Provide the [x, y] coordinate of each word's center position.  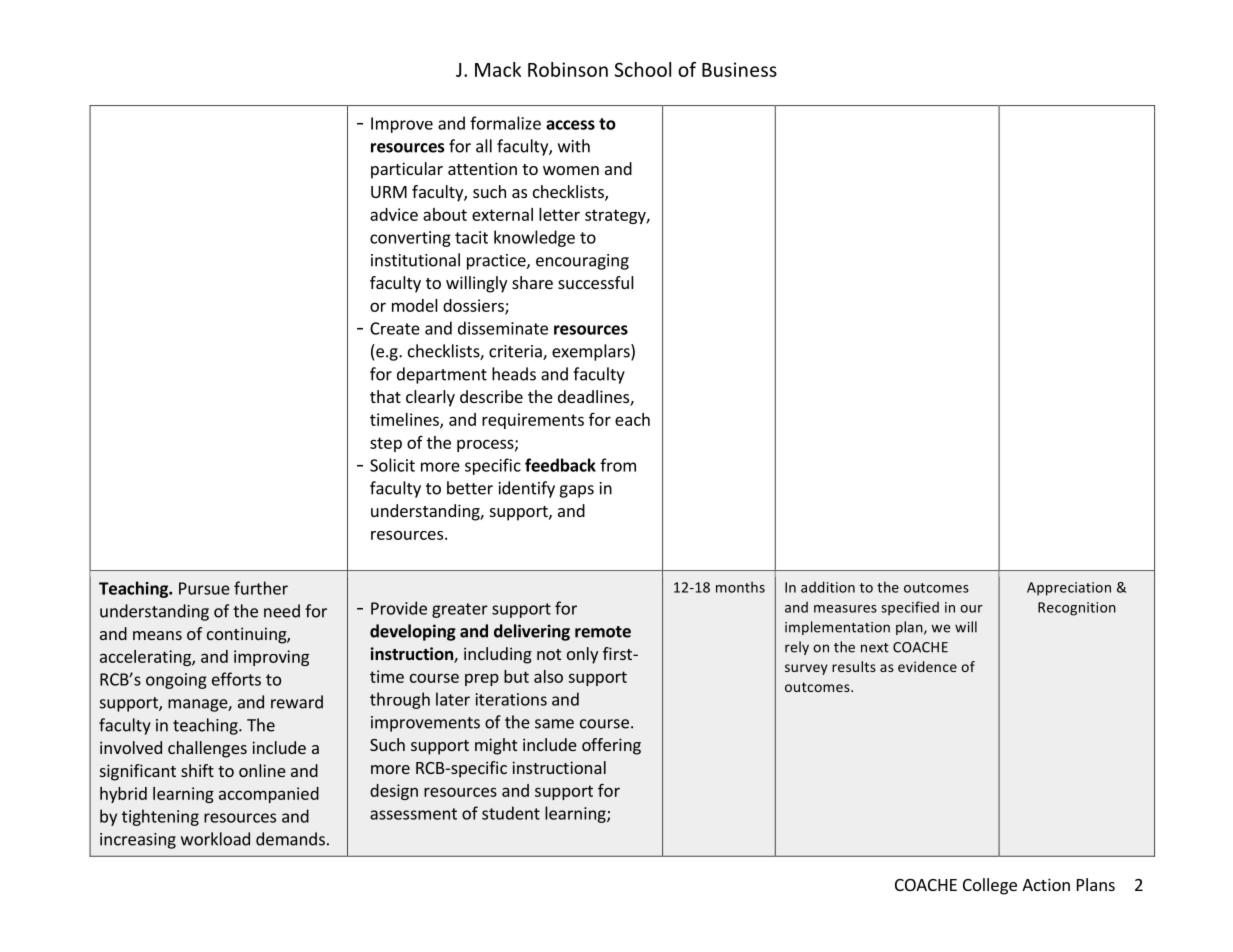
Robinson [568, 69]
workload [215, 839]
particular [407, 170]
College [990, 886]
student [511, 813]
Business [739, 69]
